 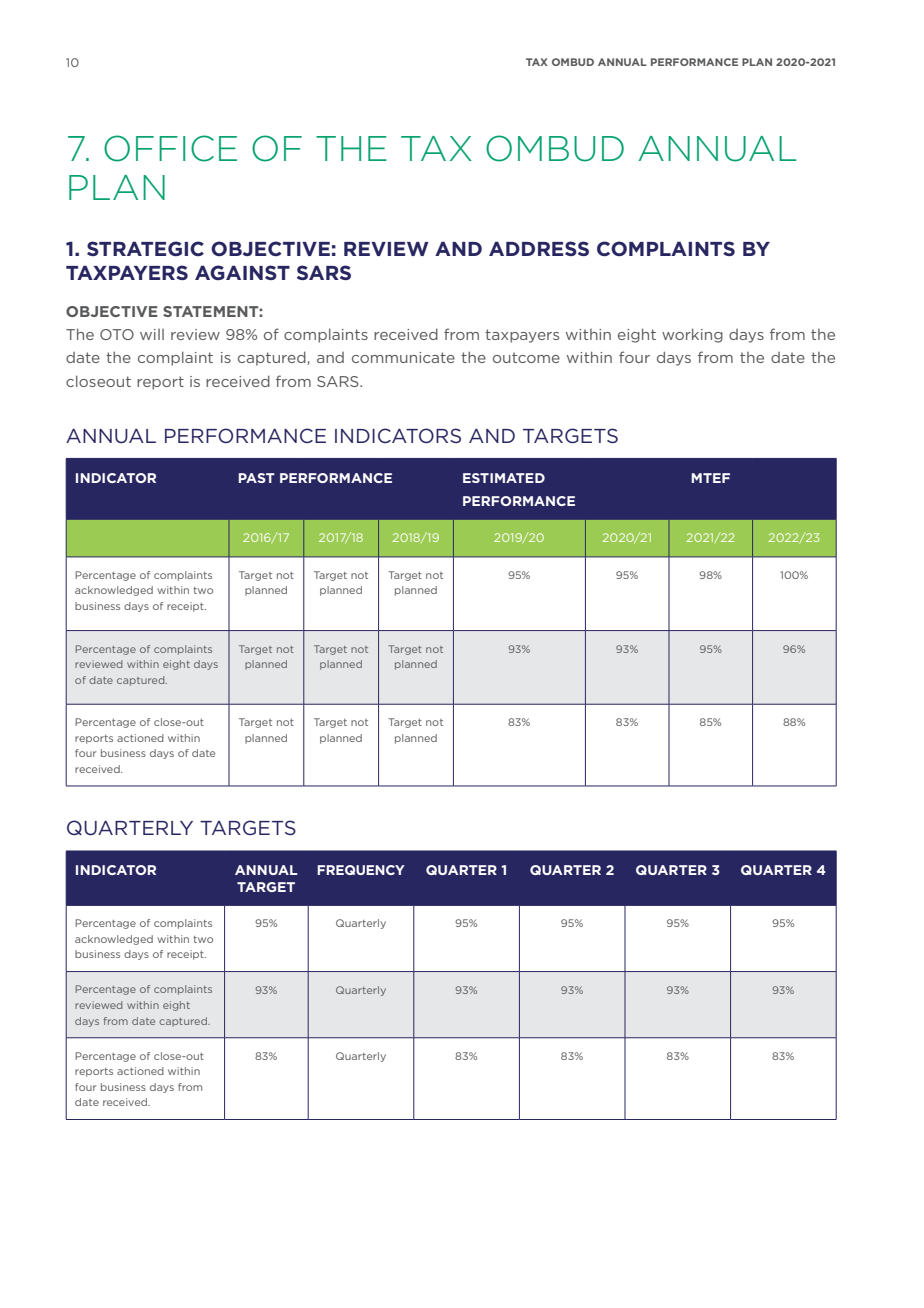 I want to click on outcome, so click(x=526, y=357).
